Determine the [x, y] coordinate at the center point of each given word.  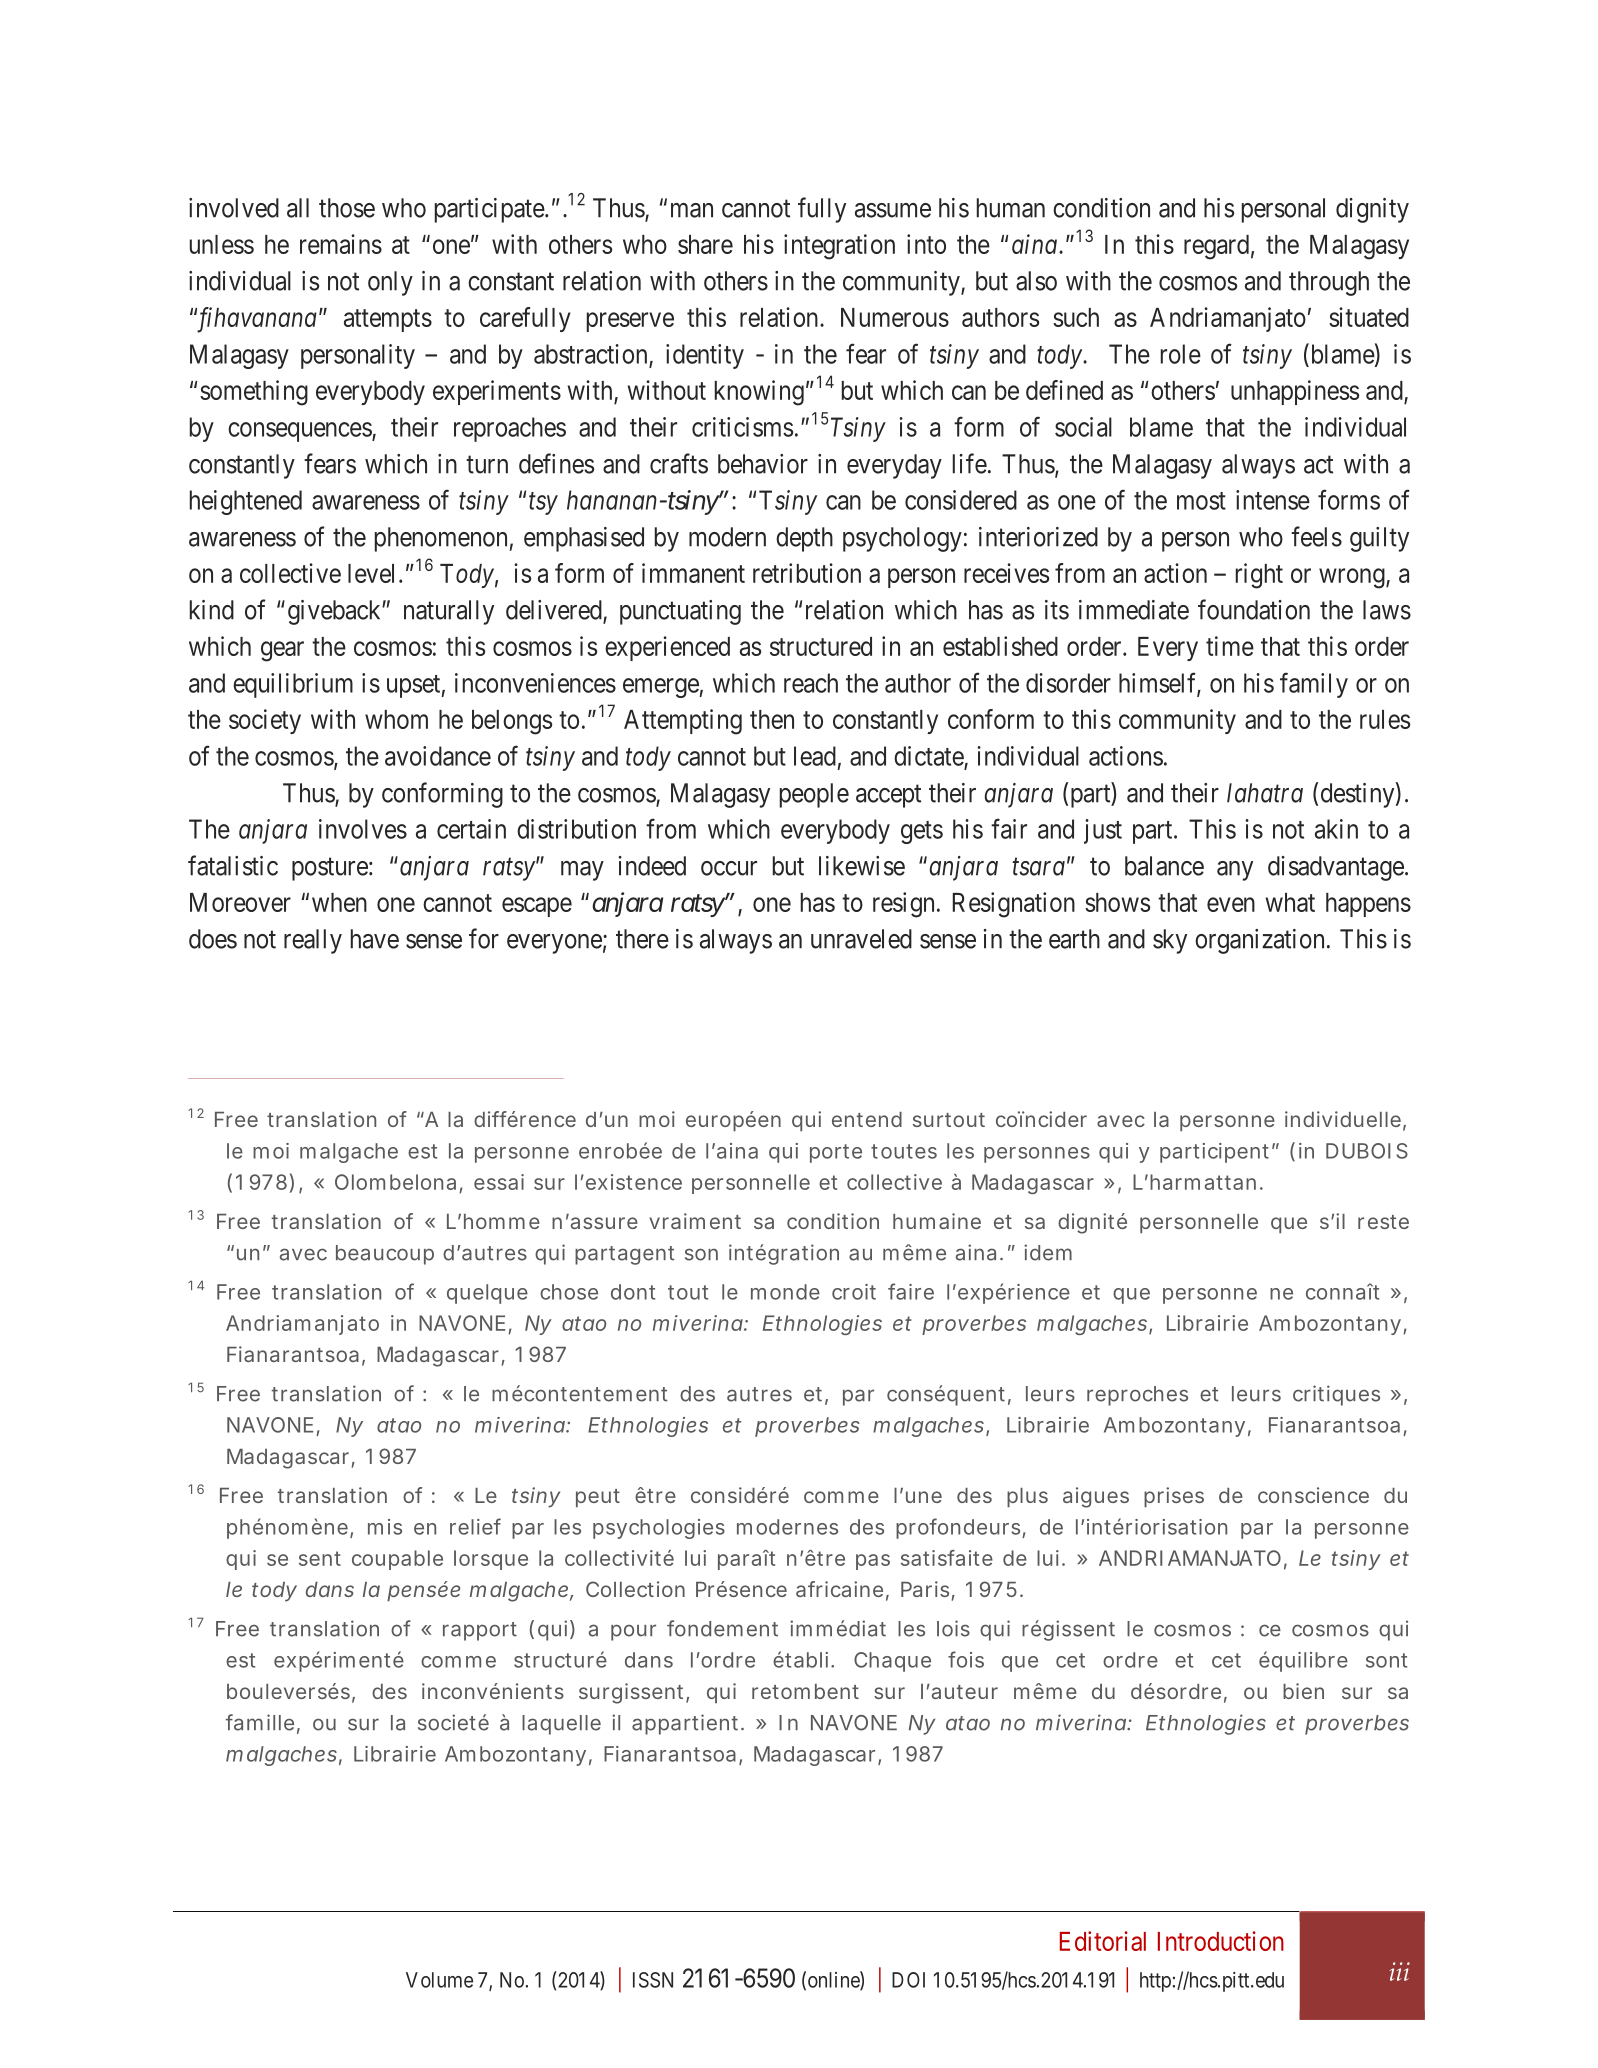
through [1329, 283]
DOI [908, 1980]
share [705, 244]
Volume [439, 1980]
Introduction [1221, 1941]
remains [341, 244]
